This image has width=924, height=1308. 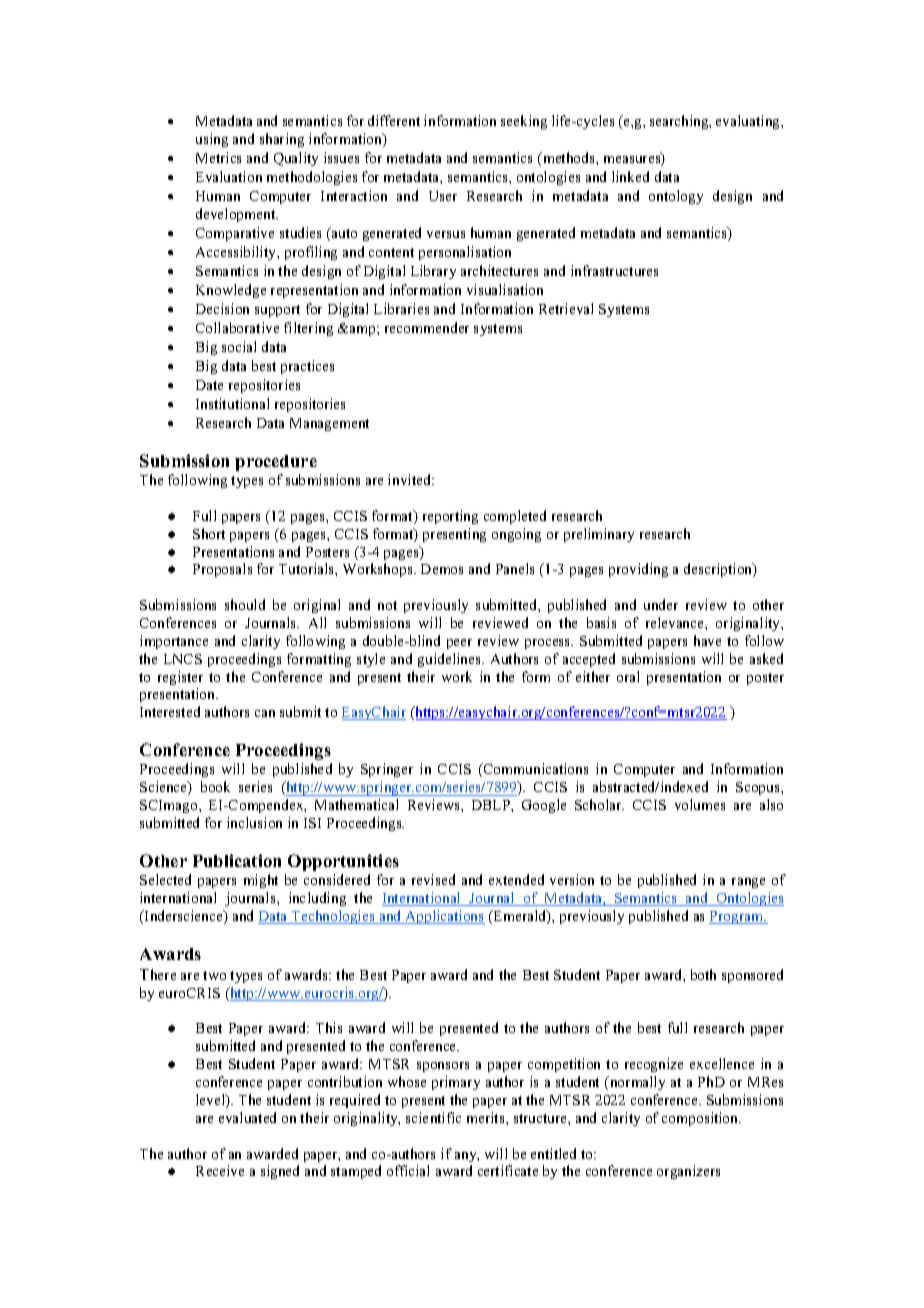 I want to click on should, so click(x=245, y=604).
